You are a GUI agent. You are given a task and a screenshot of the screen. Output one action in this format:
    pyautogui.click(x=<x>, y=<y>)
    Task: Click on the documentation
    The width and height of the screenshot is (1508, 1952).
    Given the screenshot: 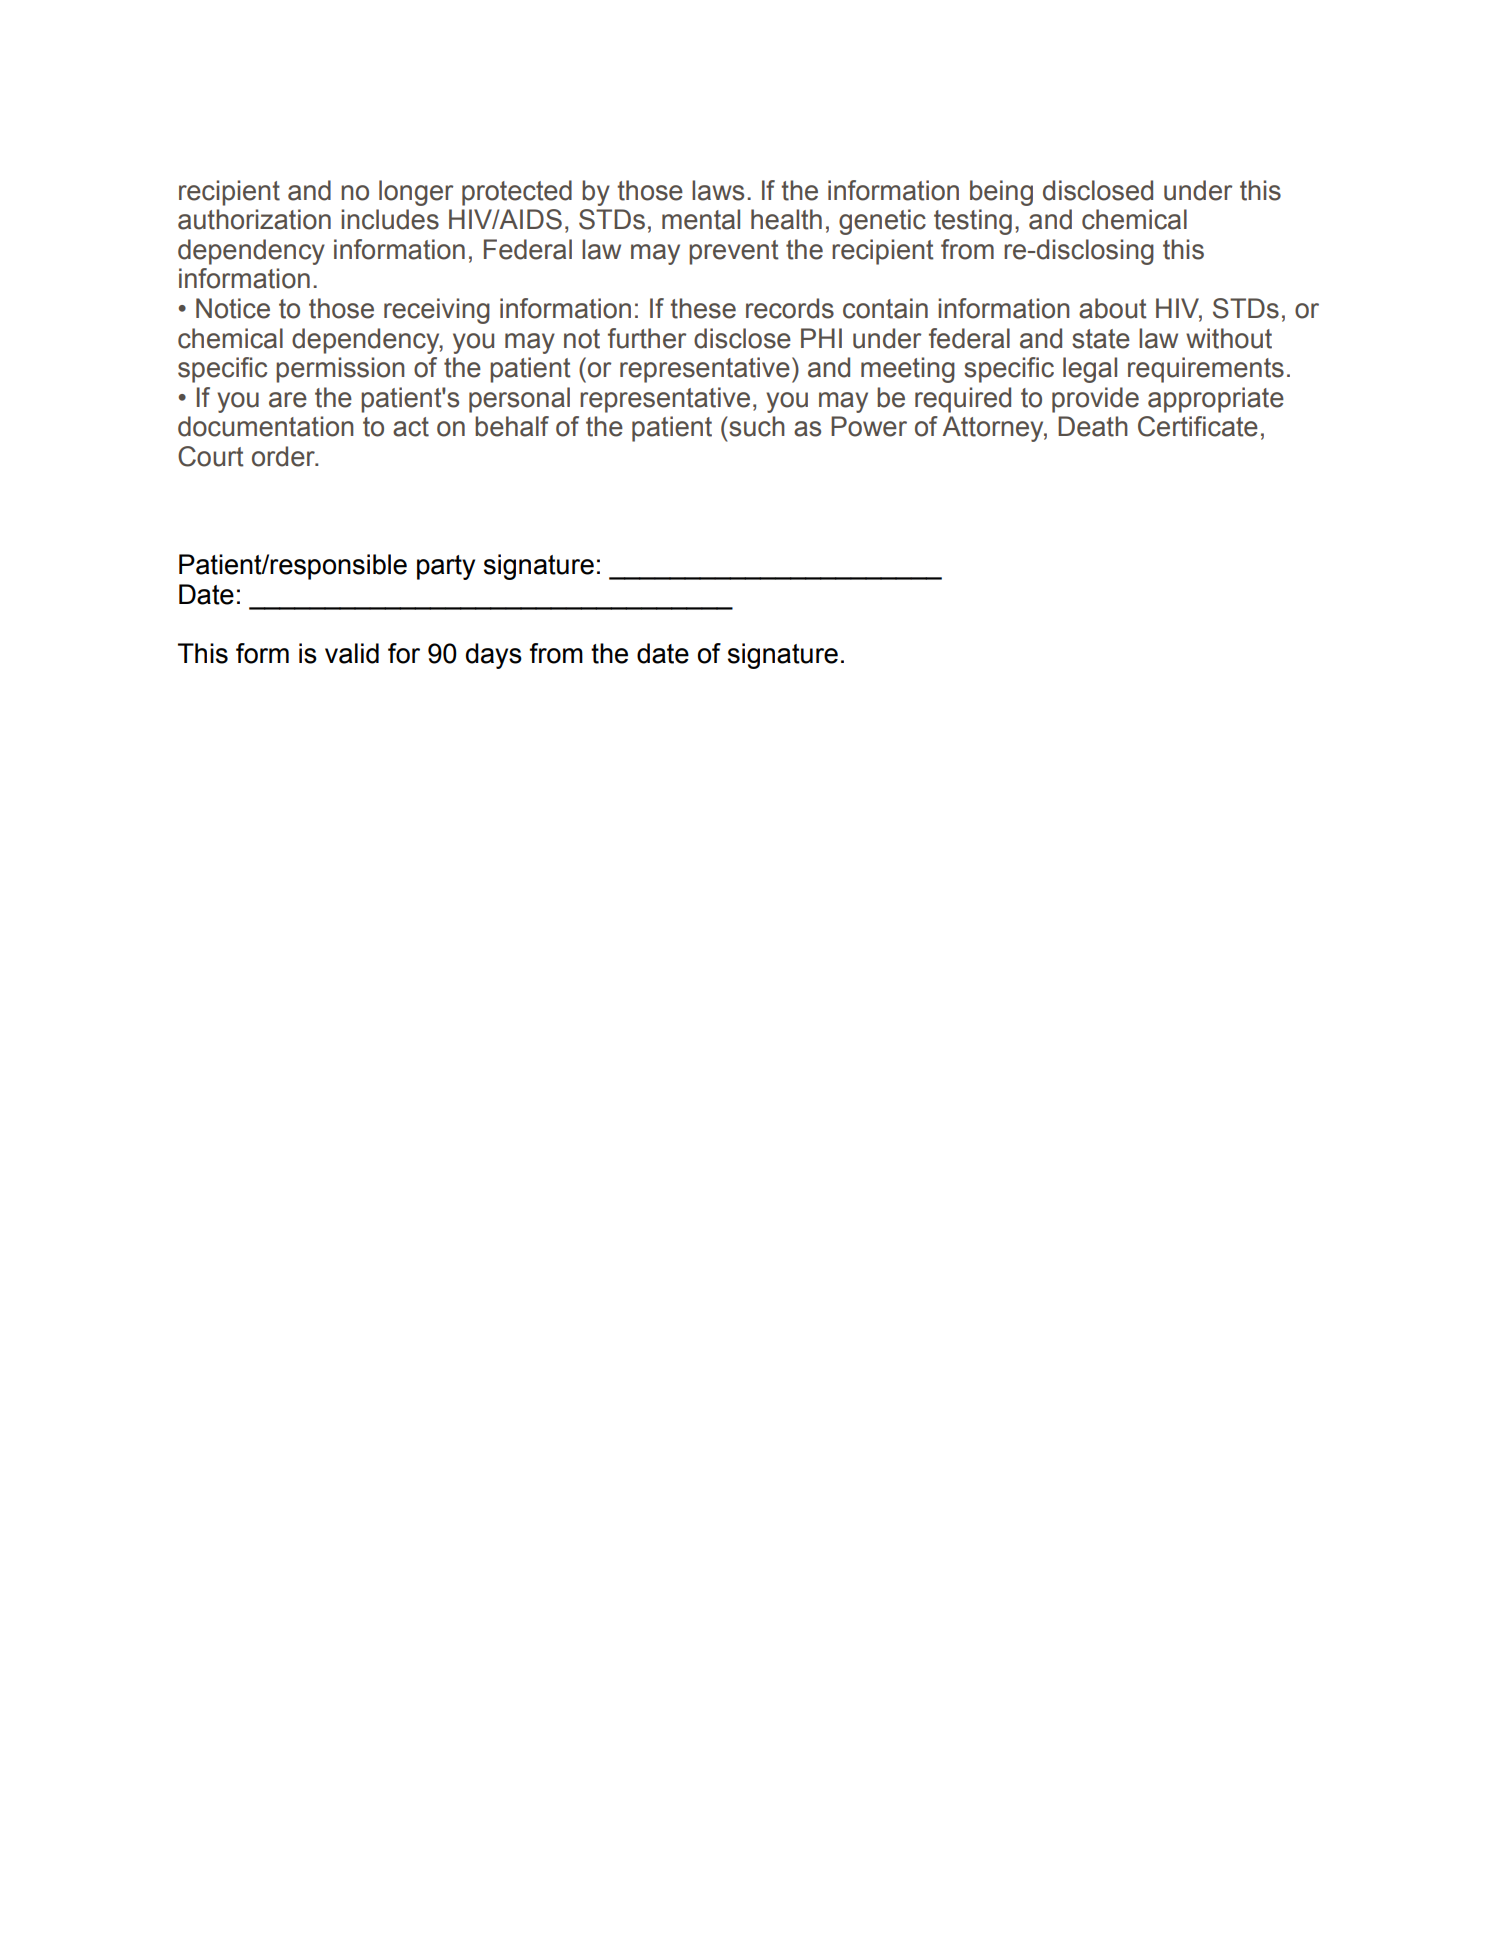 What is the action you would take?
    pyautogui.click(x=266, y=426)
